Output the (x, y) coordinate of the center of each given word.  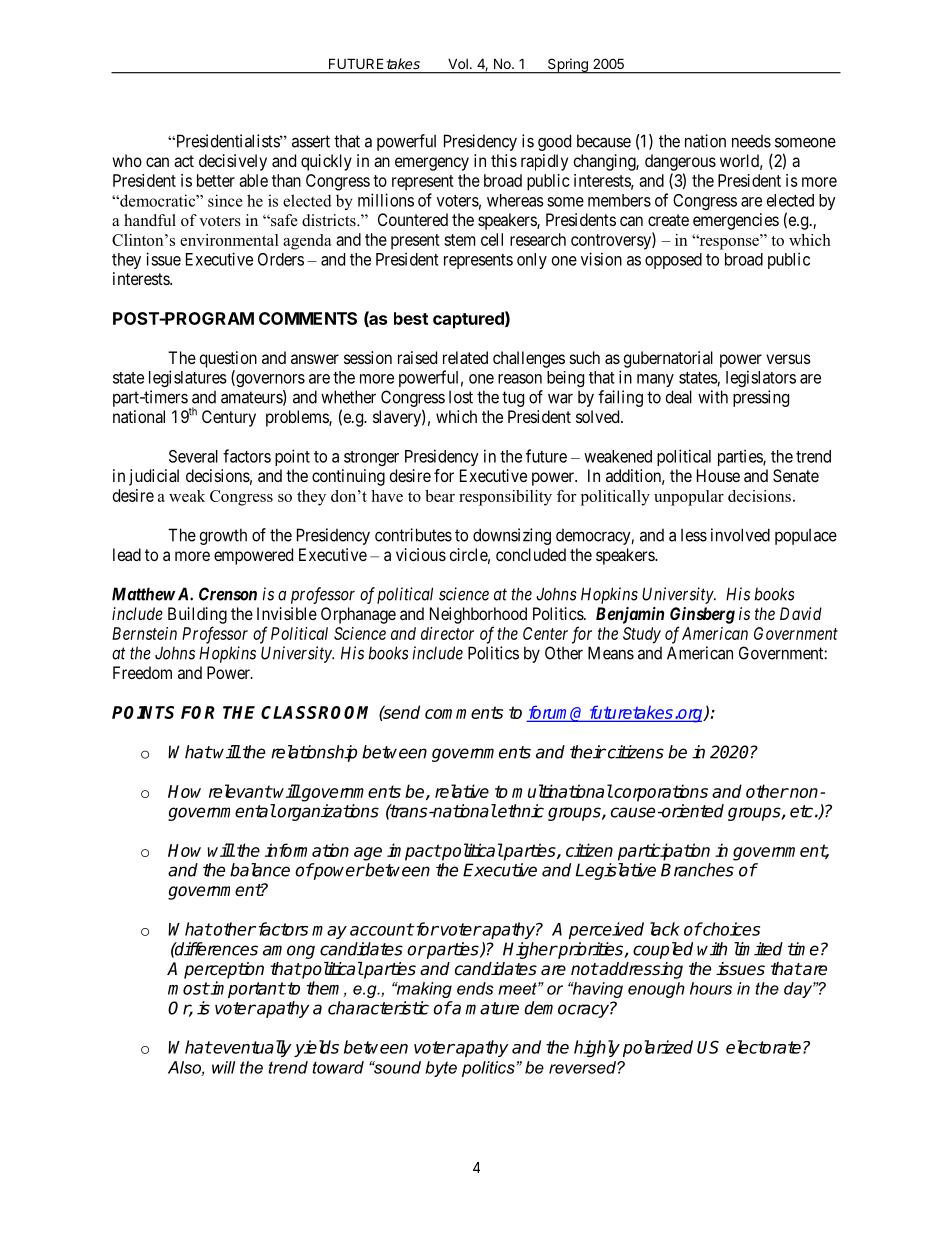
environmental (229, 240)
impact (414, 852)
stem (459, 240)
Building (197, 615)
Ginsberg (702, 615)
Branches (697, 870)
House (718, 475)
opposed (673, 261)
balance (260, 870)
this (504, 160)
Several (193, 456)
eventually (252, 1048)
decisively (233, 162)
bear (440, 496)
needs (751, 141)
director (447, 633)
